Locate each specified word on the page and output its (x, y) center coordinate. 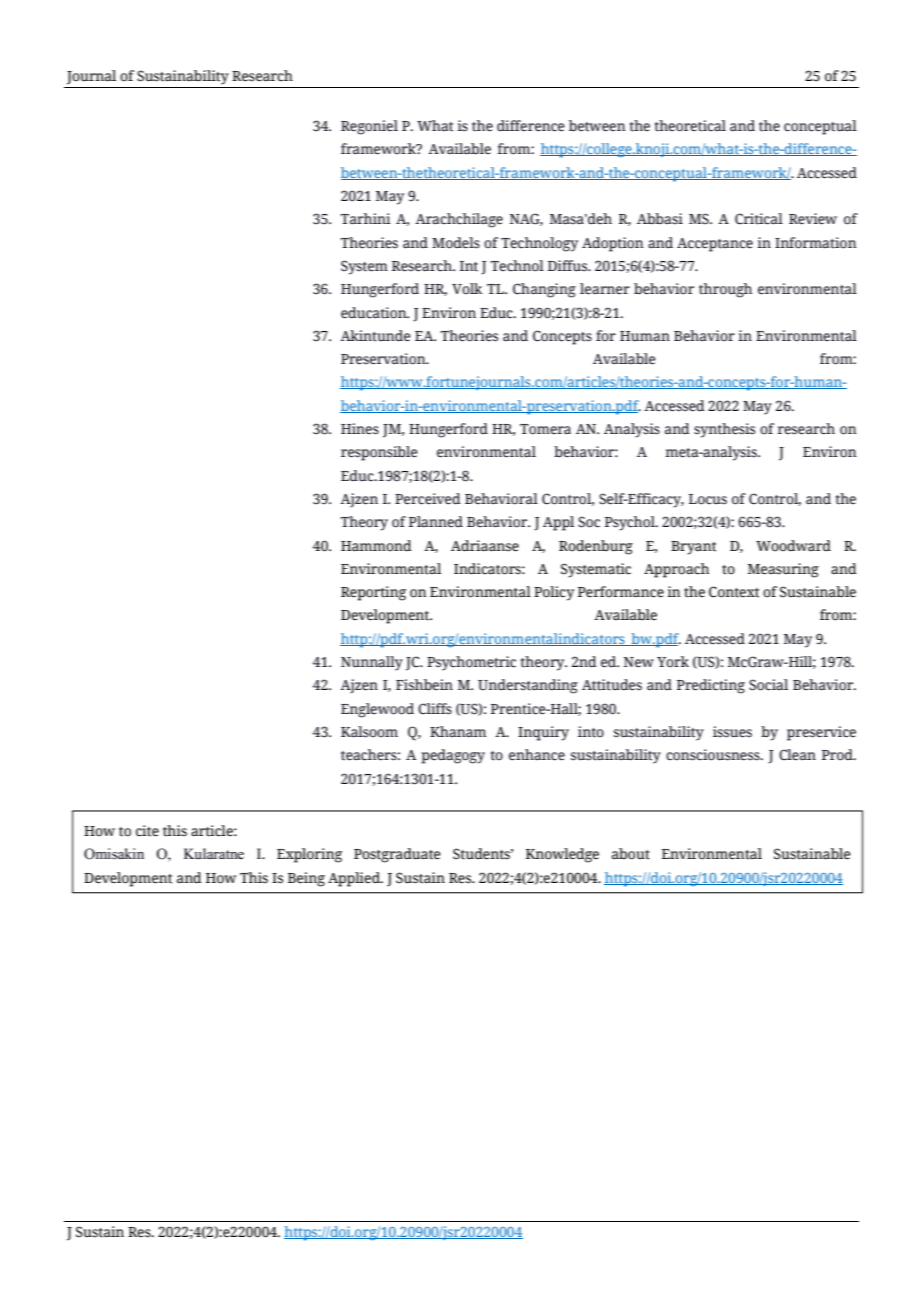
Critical (759, 219)
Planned (436, 521)
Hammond (376, 546)
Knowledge (562, 855)
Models (456, 243)
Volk (467, 288)
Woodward (793, 546)
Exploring (309, 855)
